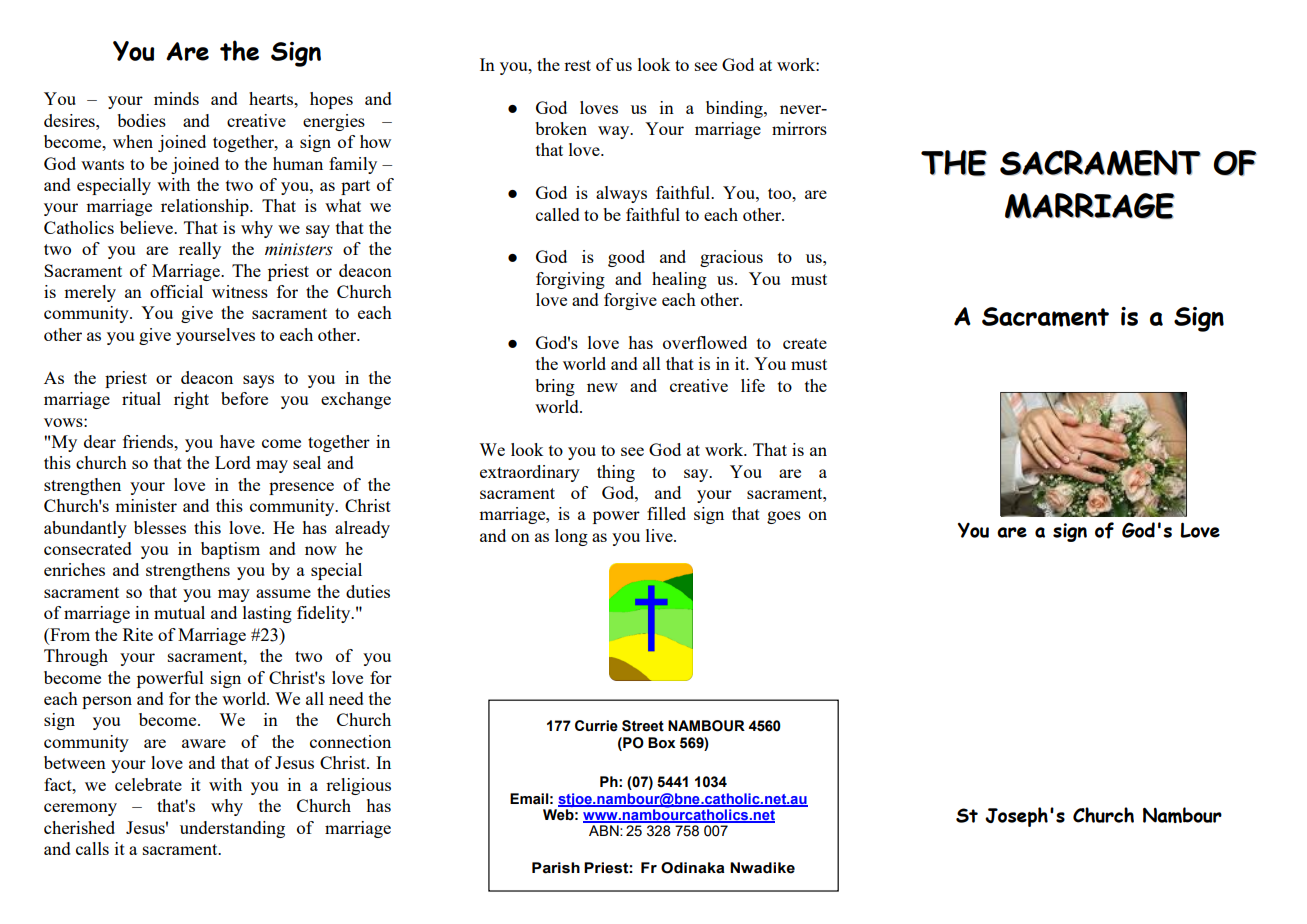 Image resolution: width=1307 pixels, height=924 pixels. Describe the element at coordinates (358, 786) in the screenshot. I see `religious` at that location.
